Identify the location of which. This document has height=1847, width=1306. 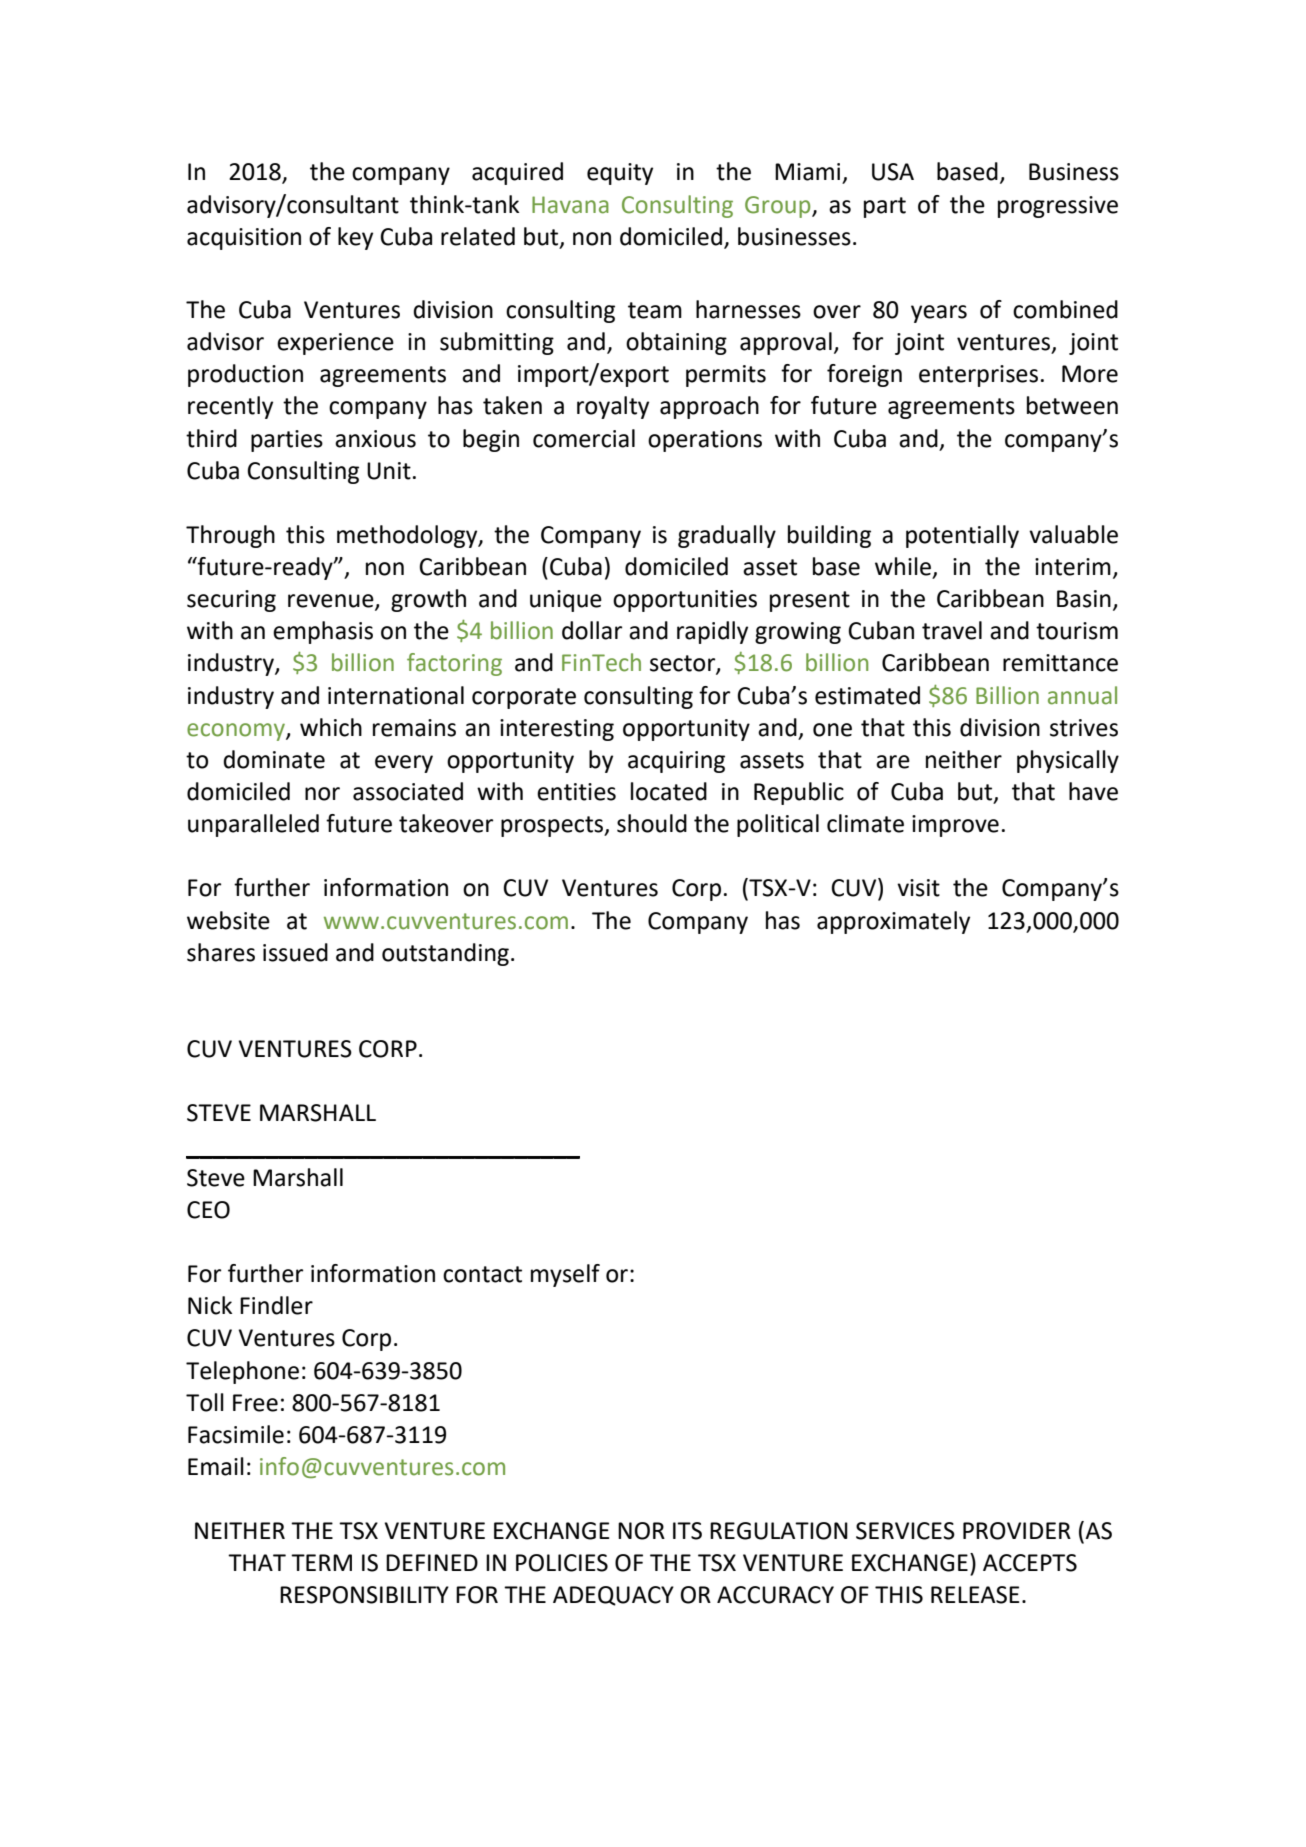
(331, 727).
